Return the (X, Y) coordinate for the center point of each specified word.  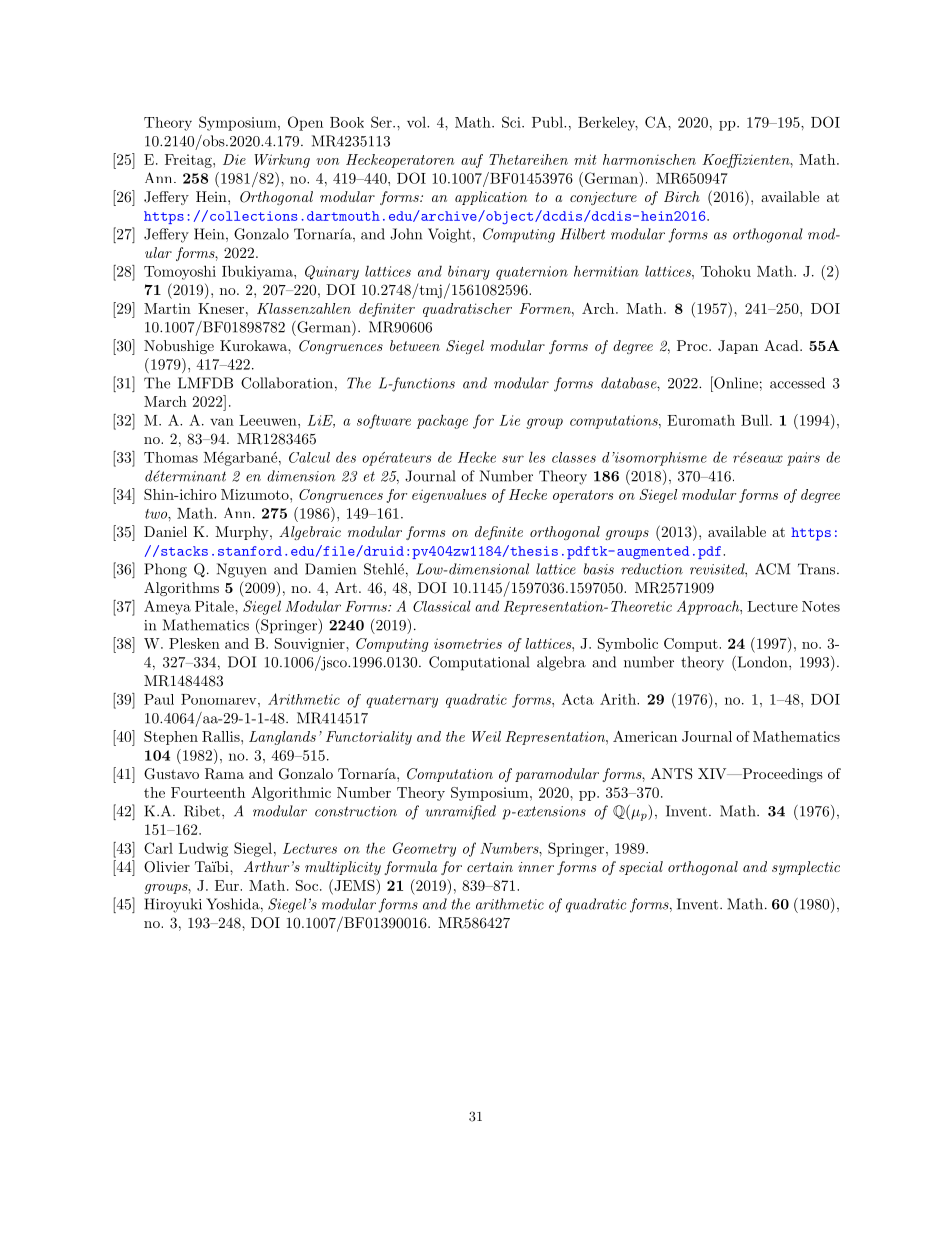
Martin (167, 308)
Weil (486, 736)
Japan (738, 347)
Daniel (165, 531)
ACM (772, 569)
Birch (682, 196)
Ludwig (203, 850)
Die (234, 159)
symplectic (806, 868)
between (415, 345)
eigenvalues (449, 496)
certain (490, 867)
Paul (159, 699)
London (762, 662)
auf (472, 161)
